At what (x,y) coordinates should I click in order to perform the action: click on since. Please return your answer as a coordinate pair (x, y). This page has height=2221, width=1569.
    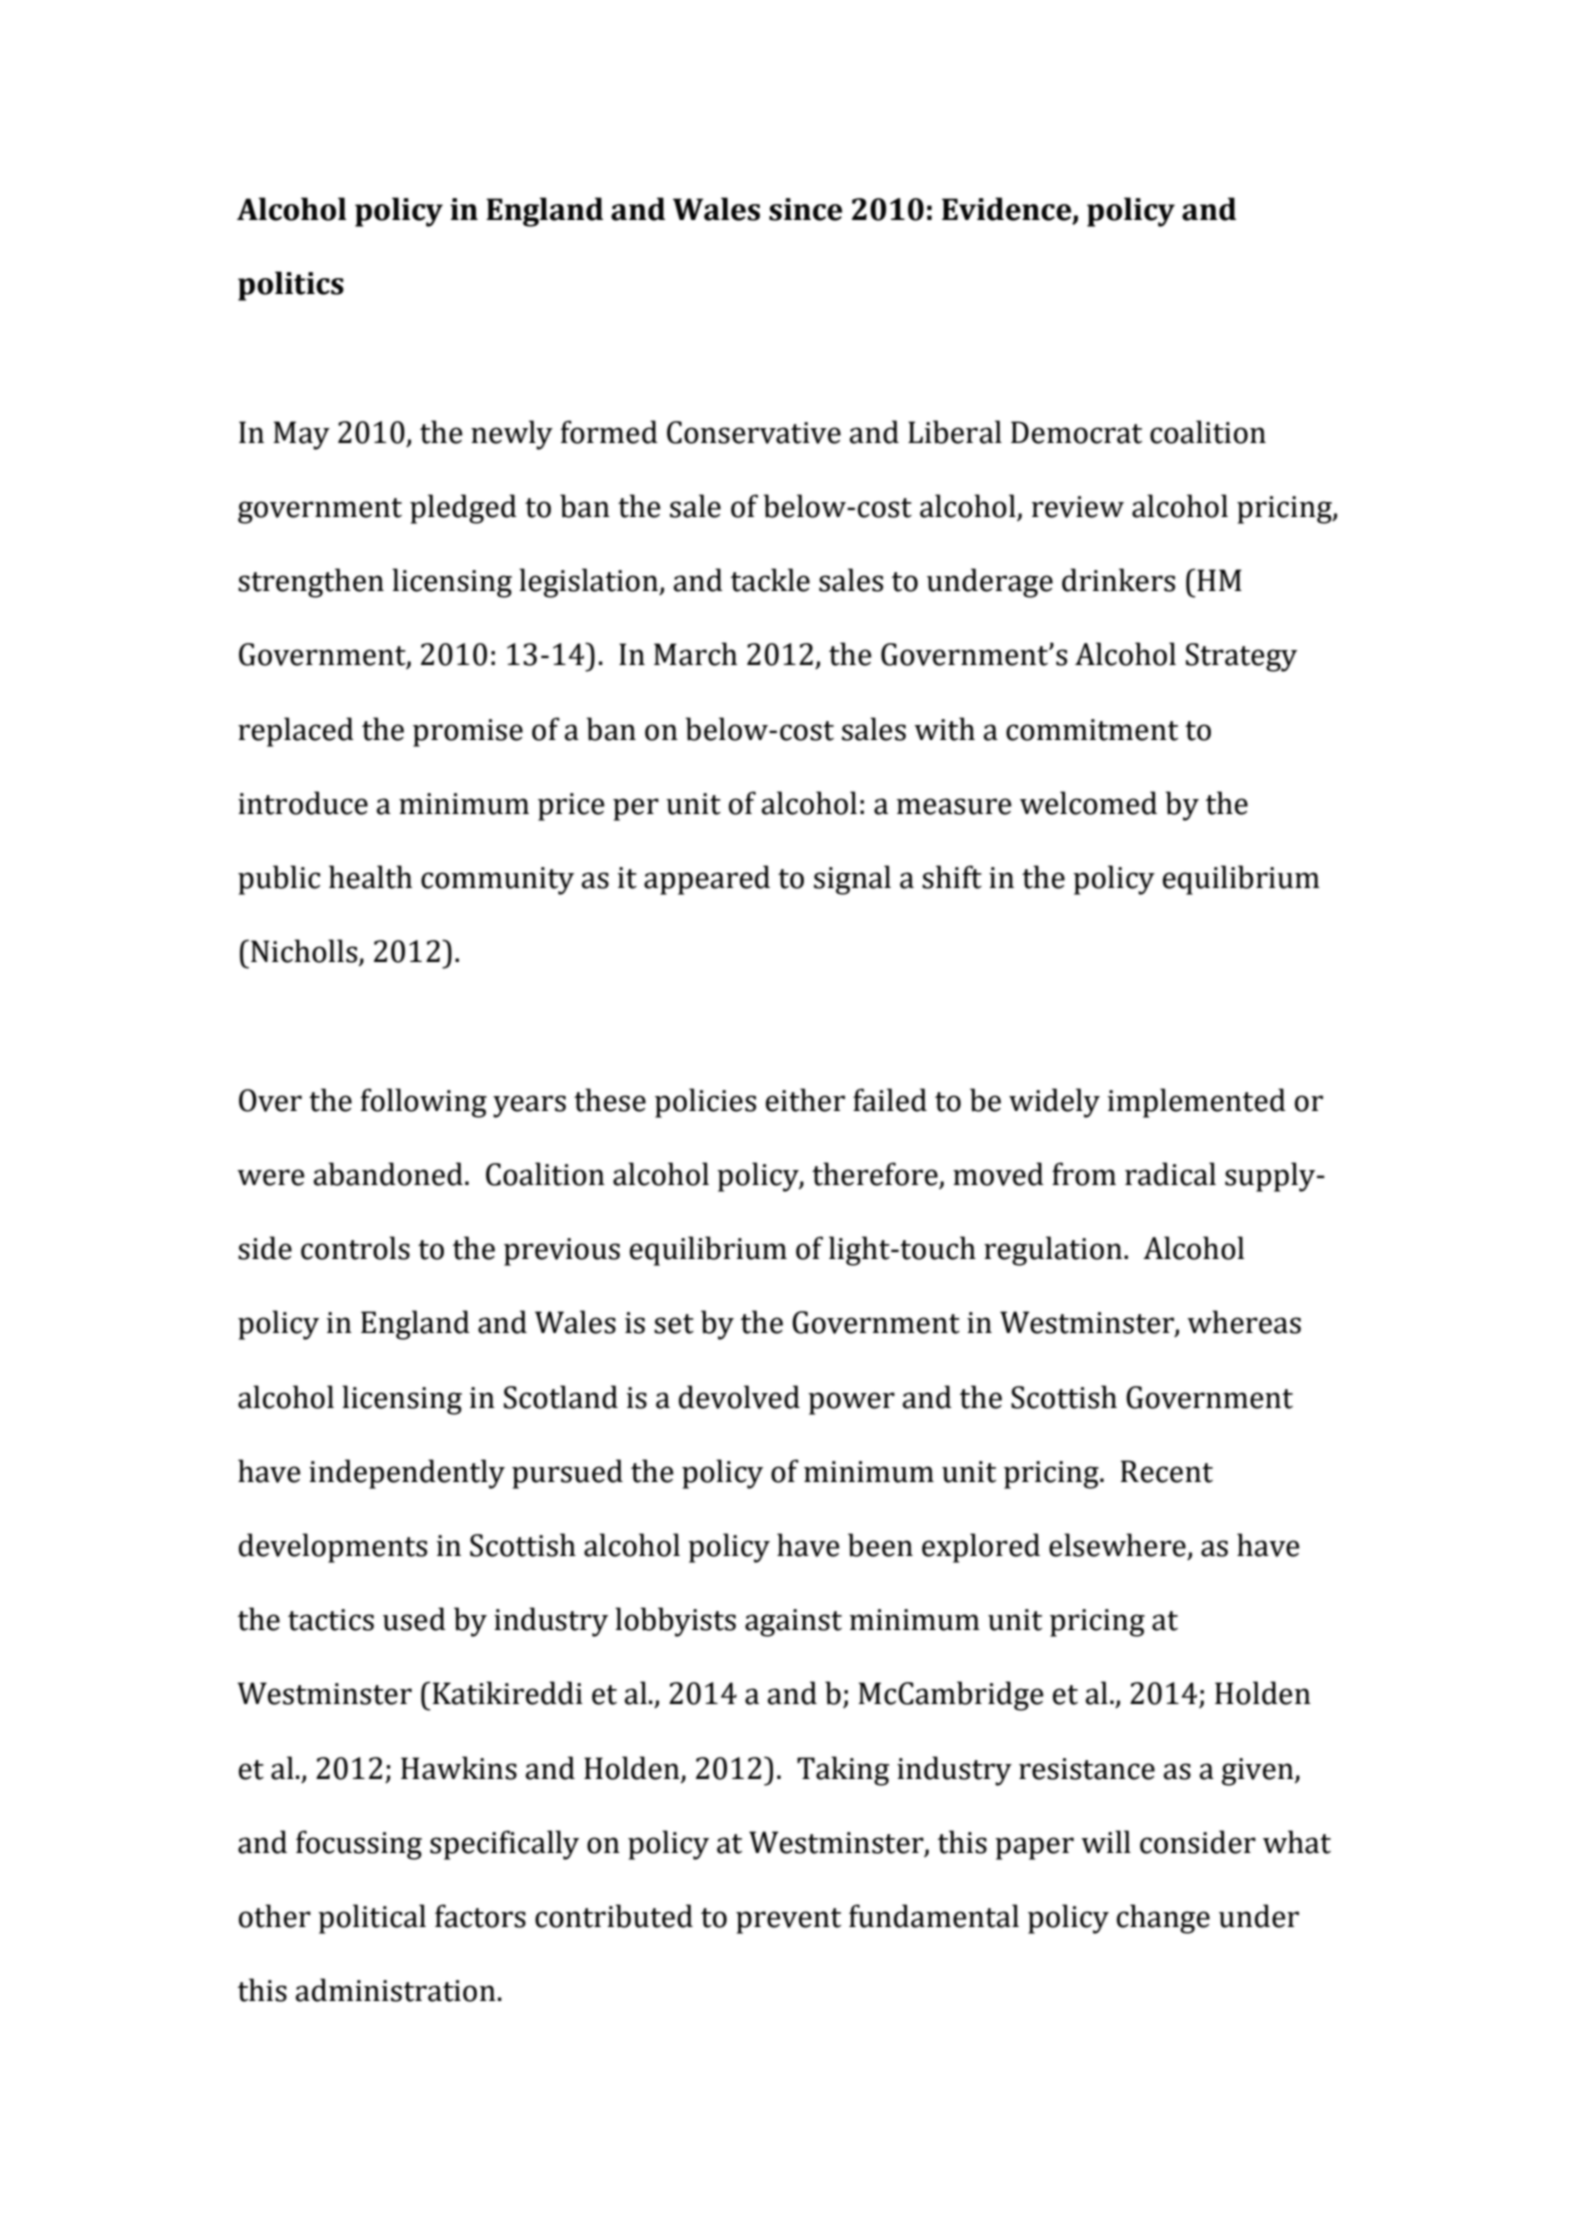
    Looking at the image, I should click on (805, 209).
